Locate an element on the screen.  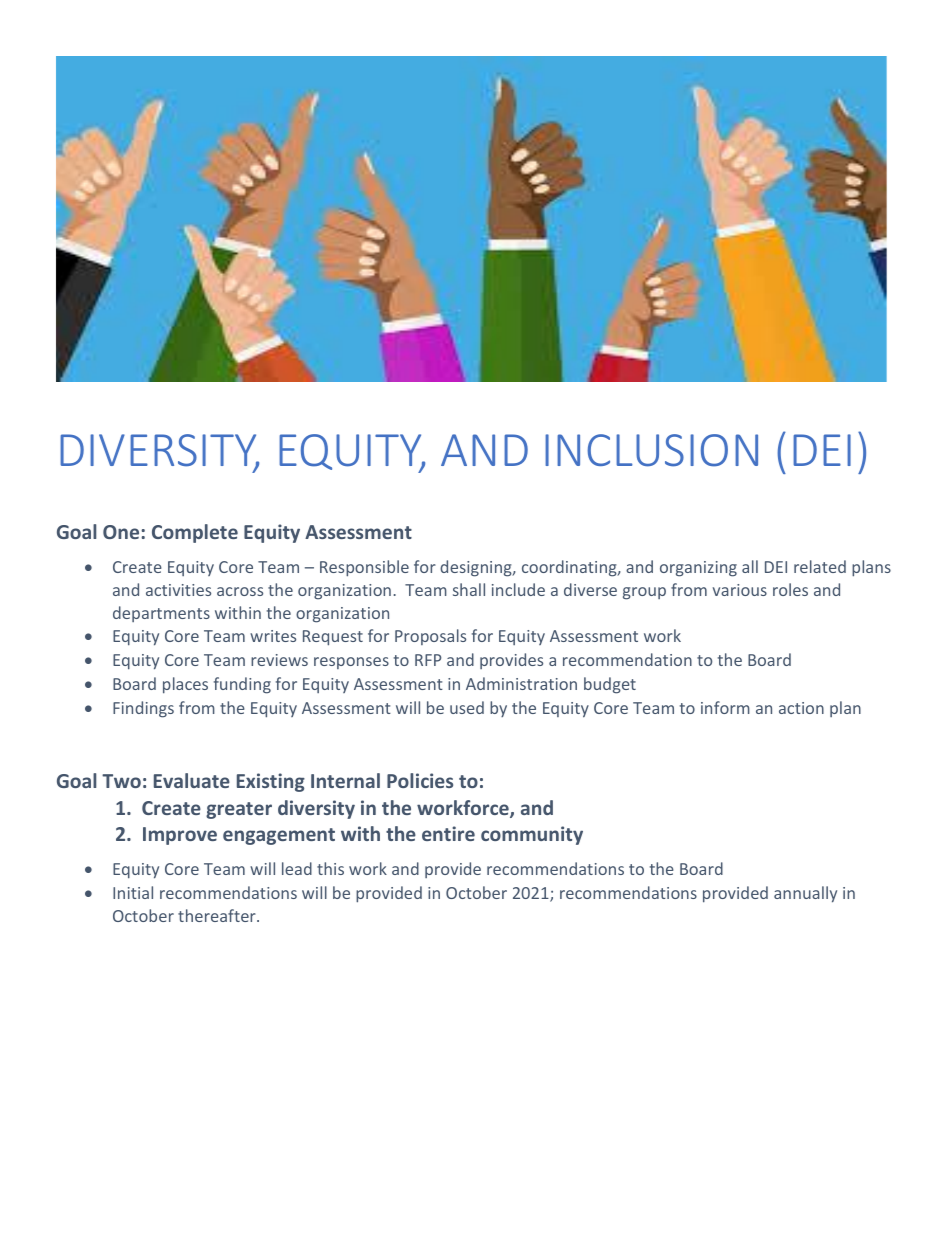
thereafter is located at coordinates (218, 915).
